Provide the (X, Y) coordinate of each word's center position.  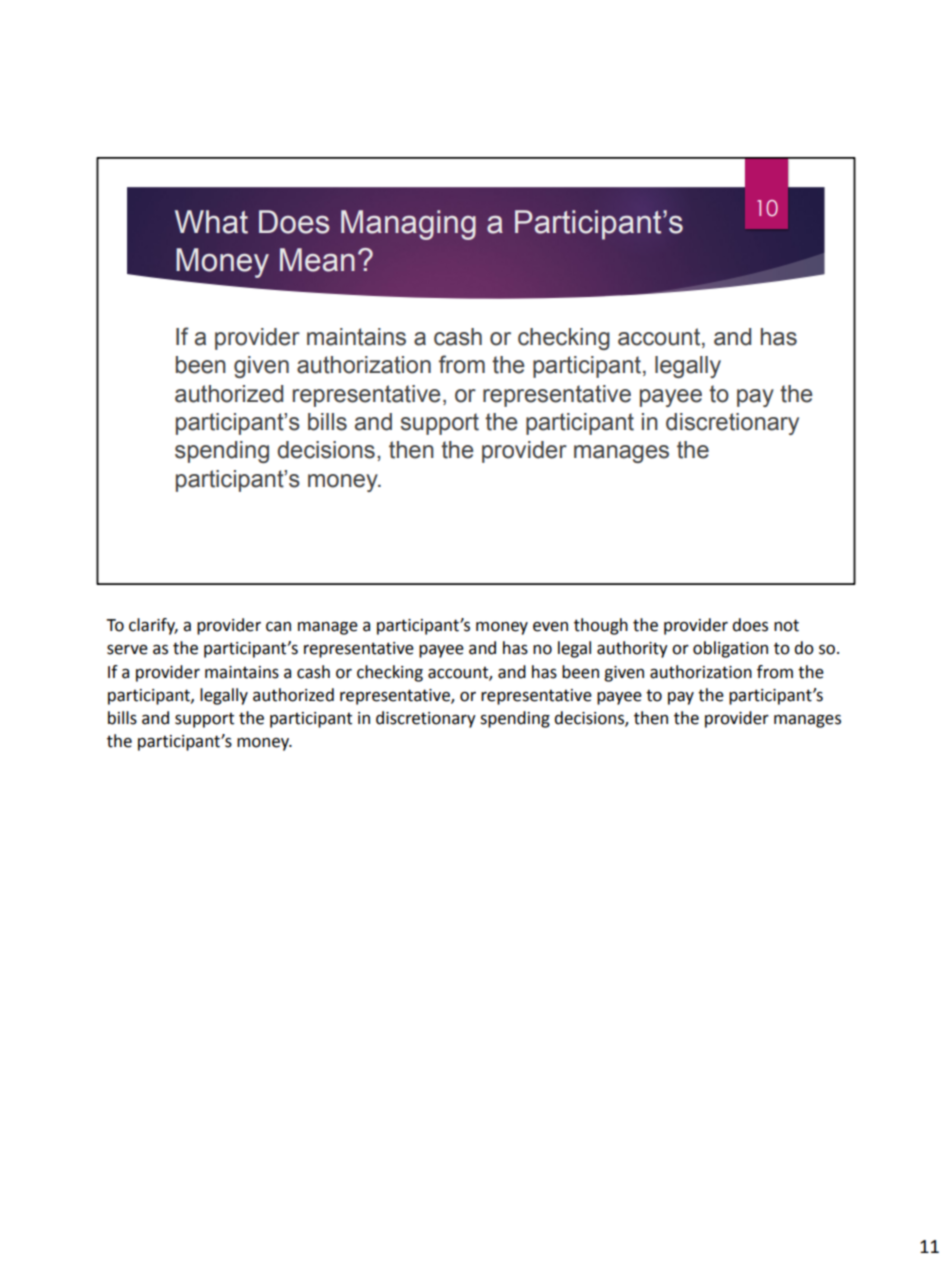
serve (127, 650)
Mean (317, 260)
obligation (730, 649)
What (211, 222)
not (786, 625)
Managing (408, 225)
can (278, 627)
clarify (153, 626)
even (550, 627)
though (601, 626)
